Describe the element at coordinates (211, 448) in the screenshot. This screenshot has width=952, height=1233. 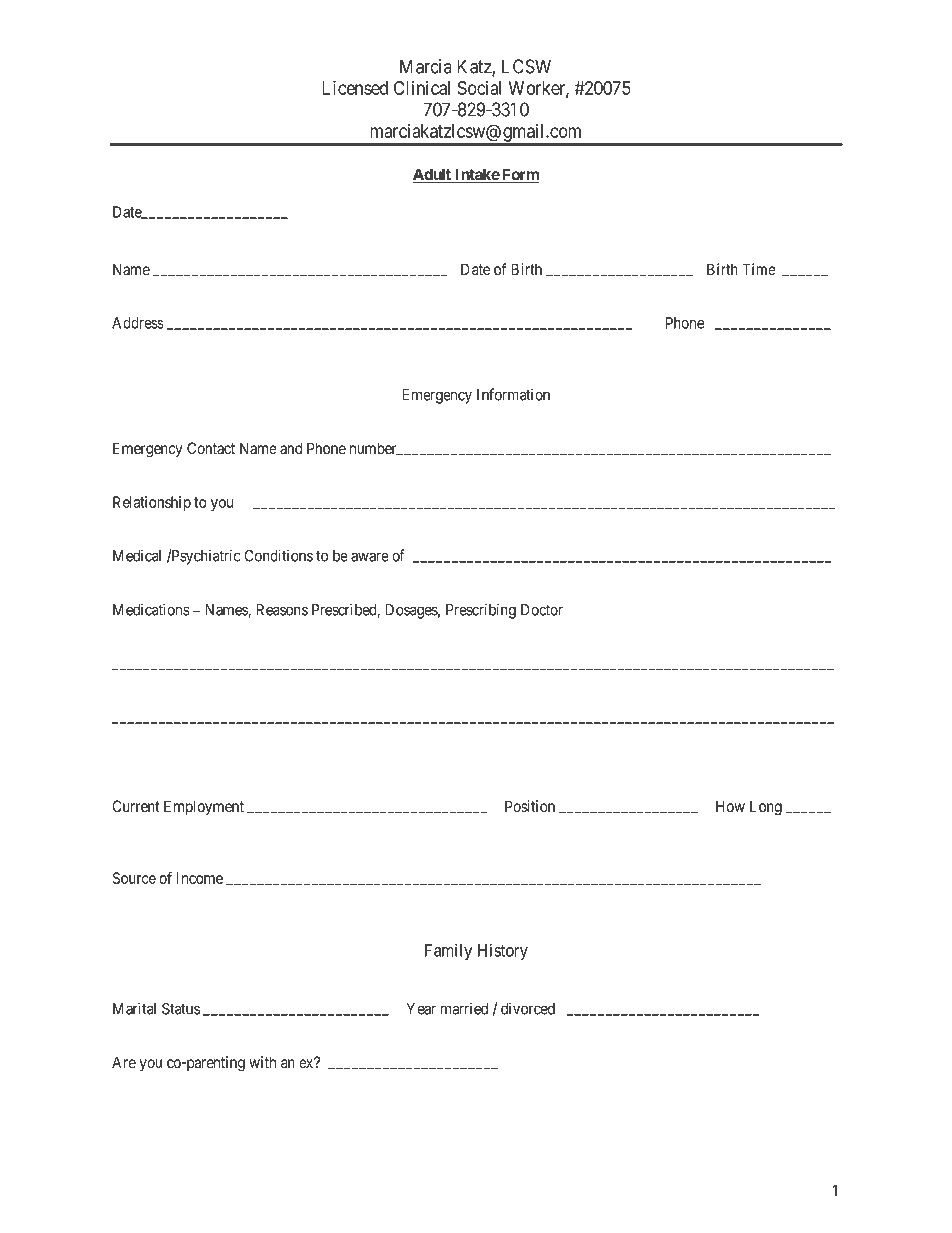
I see `Contact` at that location.
